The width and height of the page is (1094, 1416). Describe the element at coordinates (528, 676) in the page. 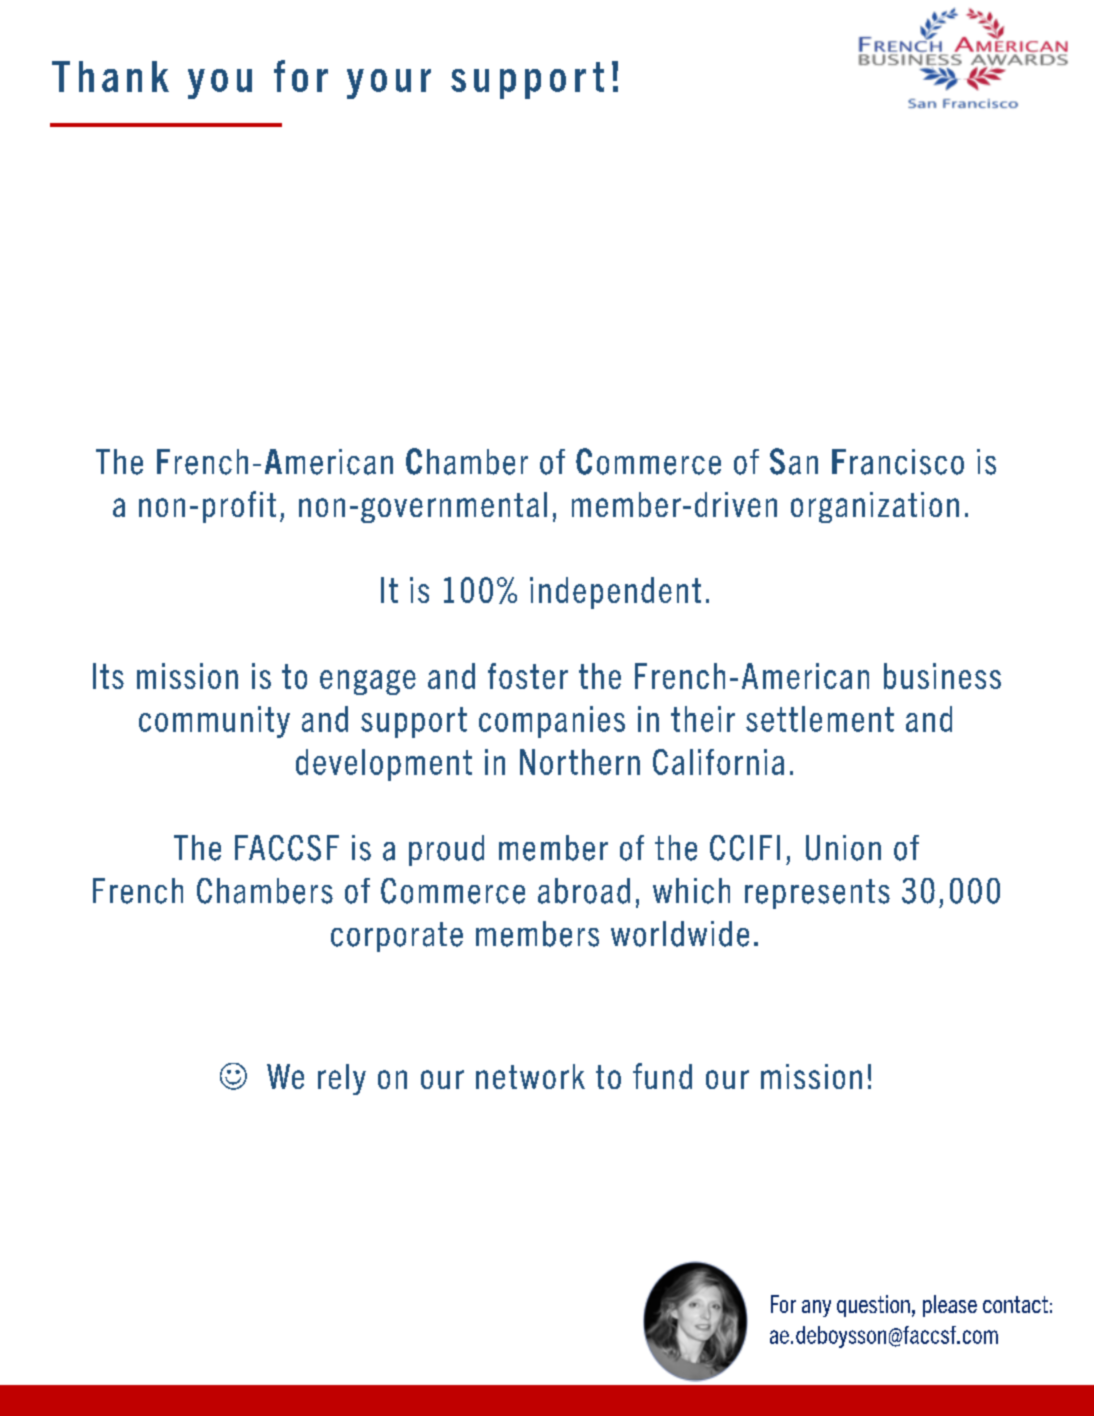

I see `foster` at that location.
